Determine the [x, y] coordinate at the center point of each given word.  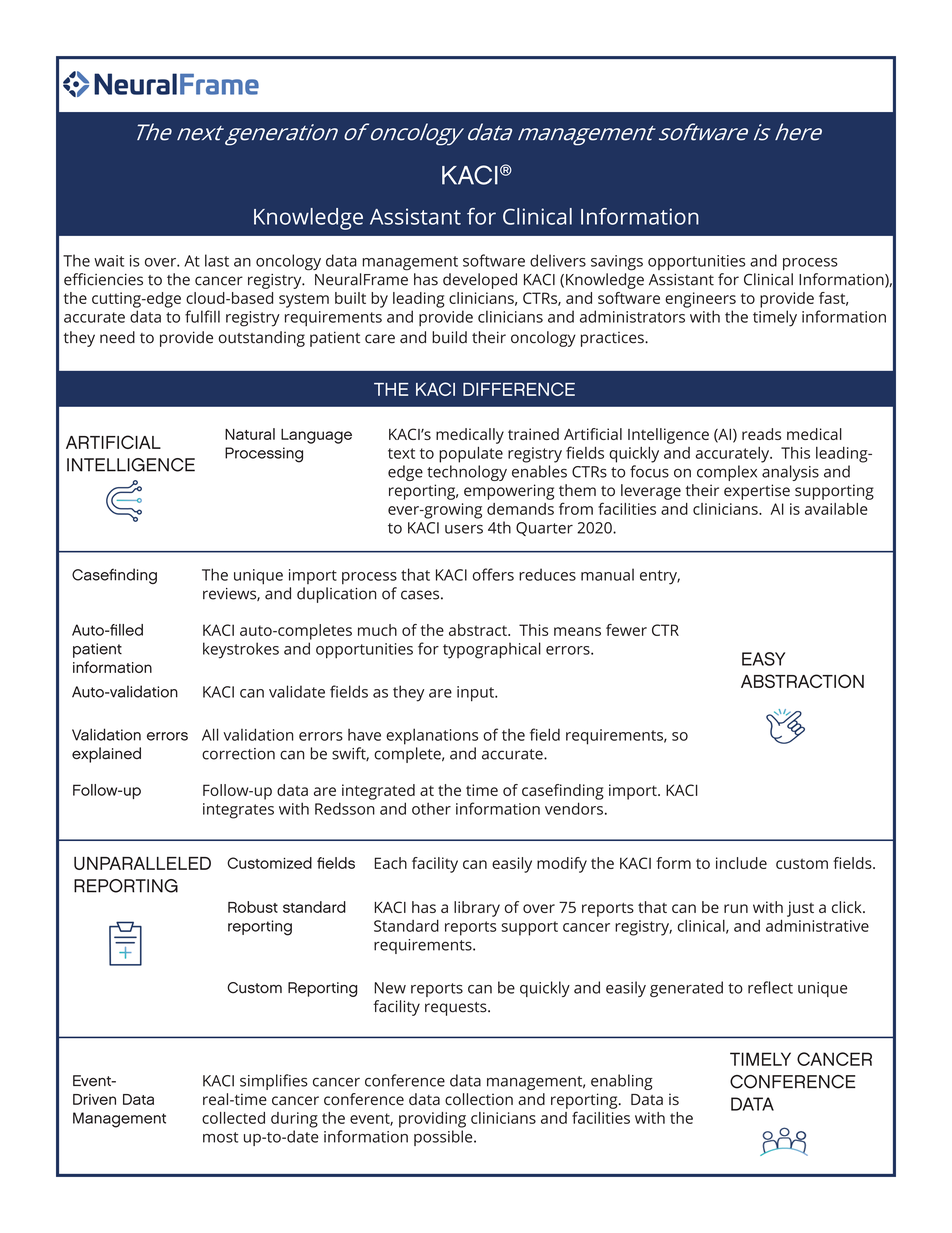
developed [480, 281]
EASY [763, 659]
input [476, 694]
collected [233, 1118]
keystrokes [241, 650]
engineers [700, 300]
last [217, 260]
